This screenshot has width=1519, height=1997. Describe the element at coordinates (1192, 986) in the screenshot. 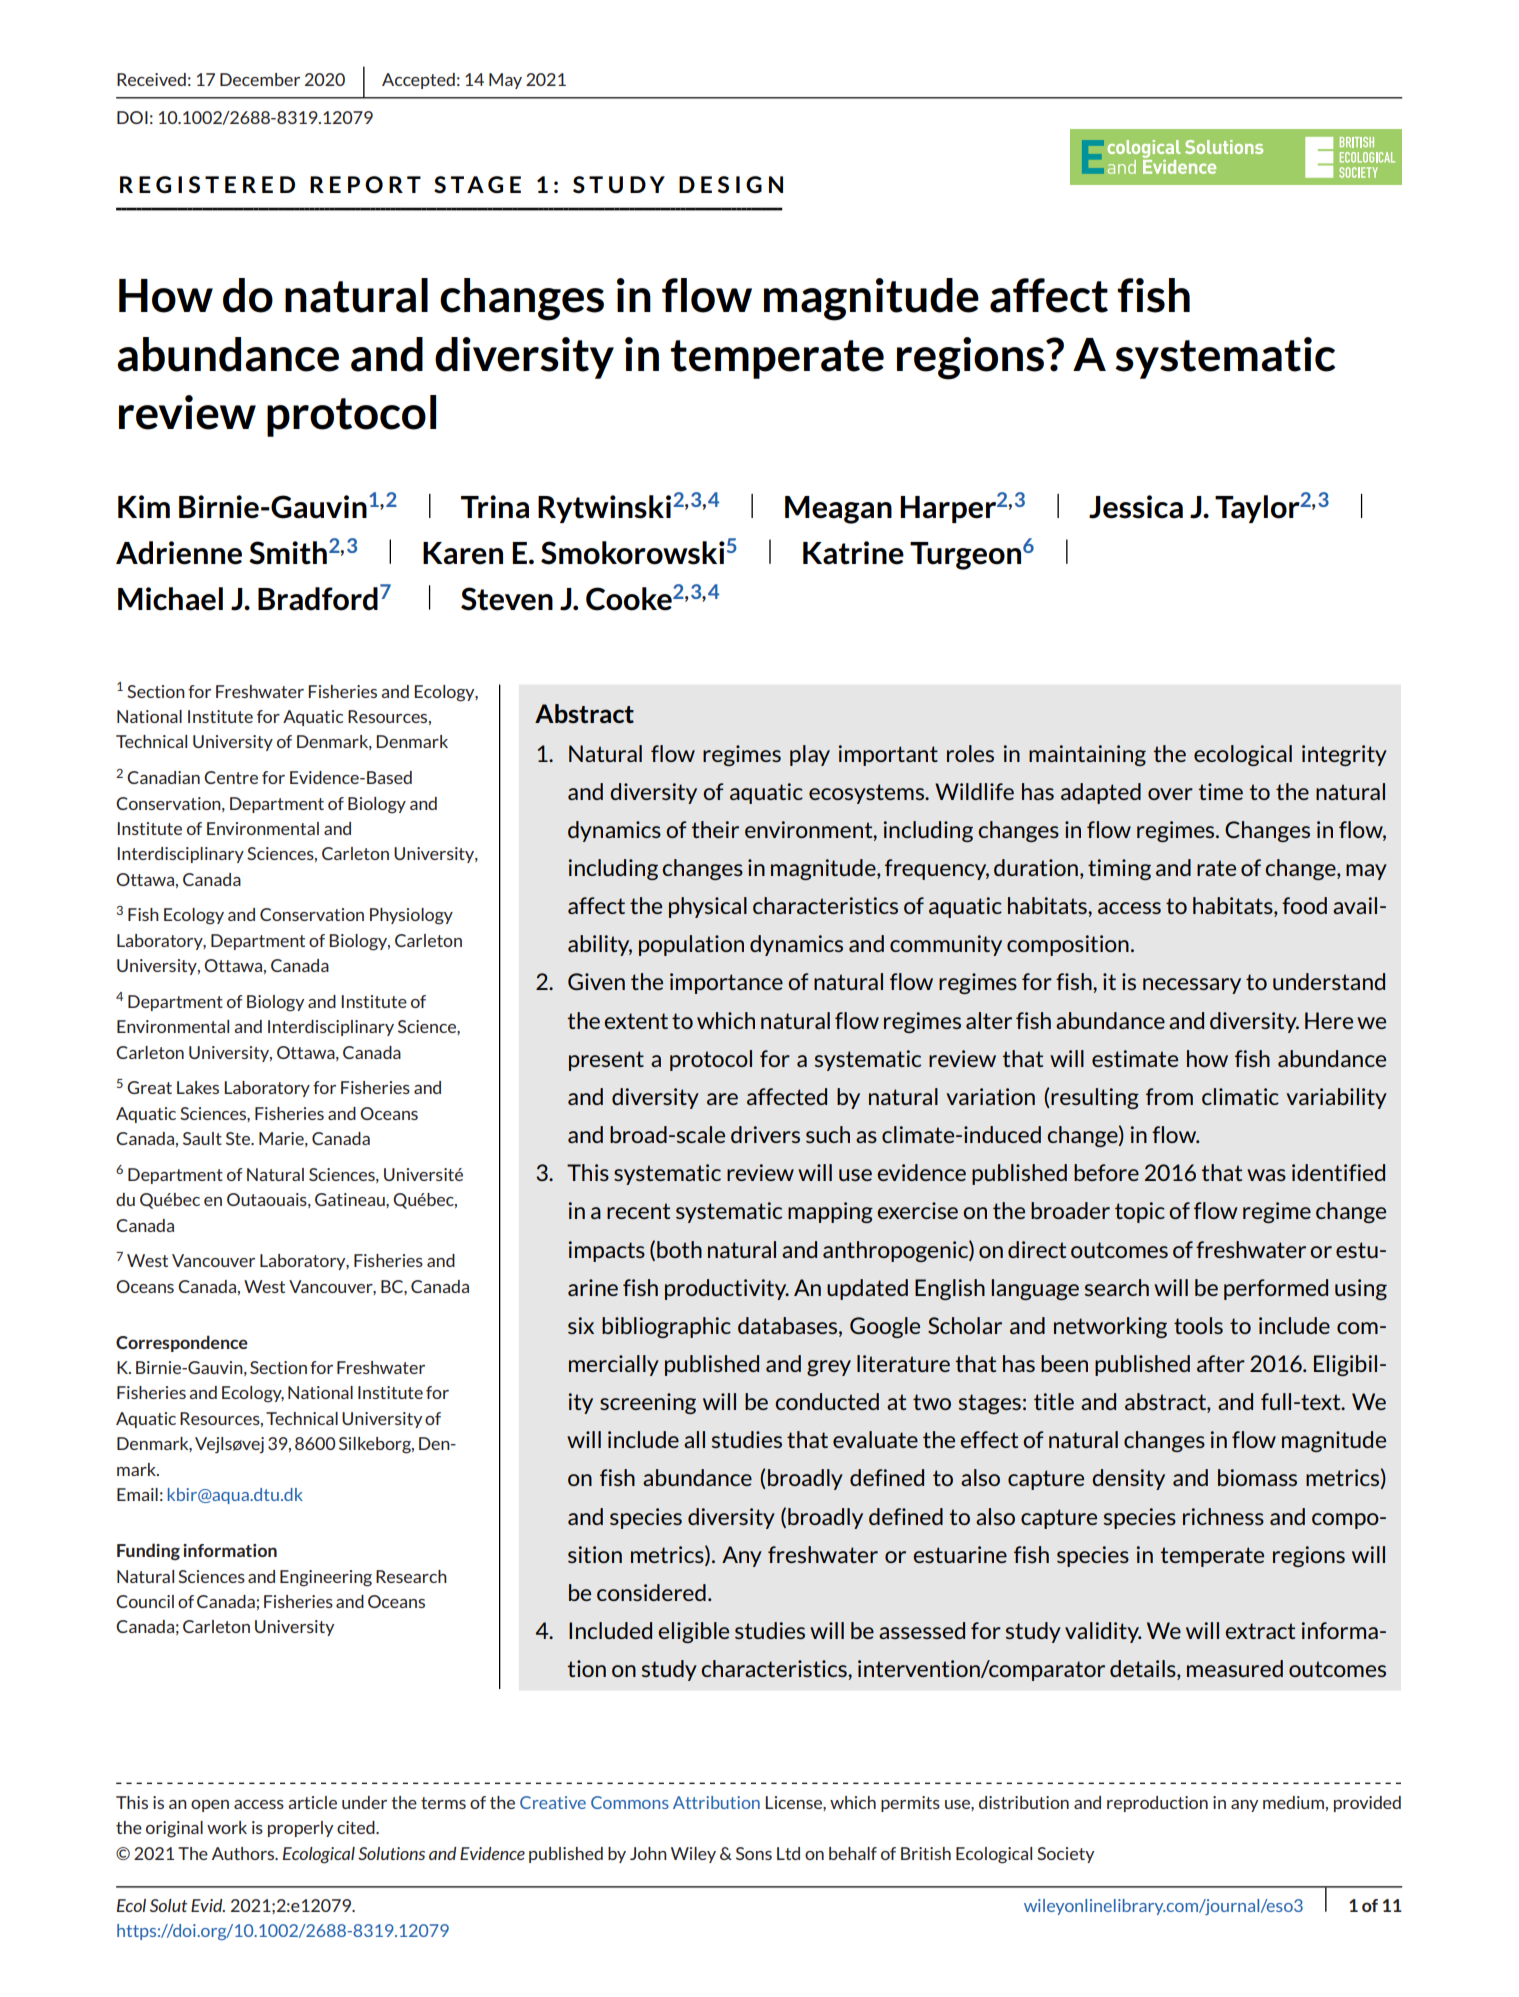

I see `necessary` at that location.
